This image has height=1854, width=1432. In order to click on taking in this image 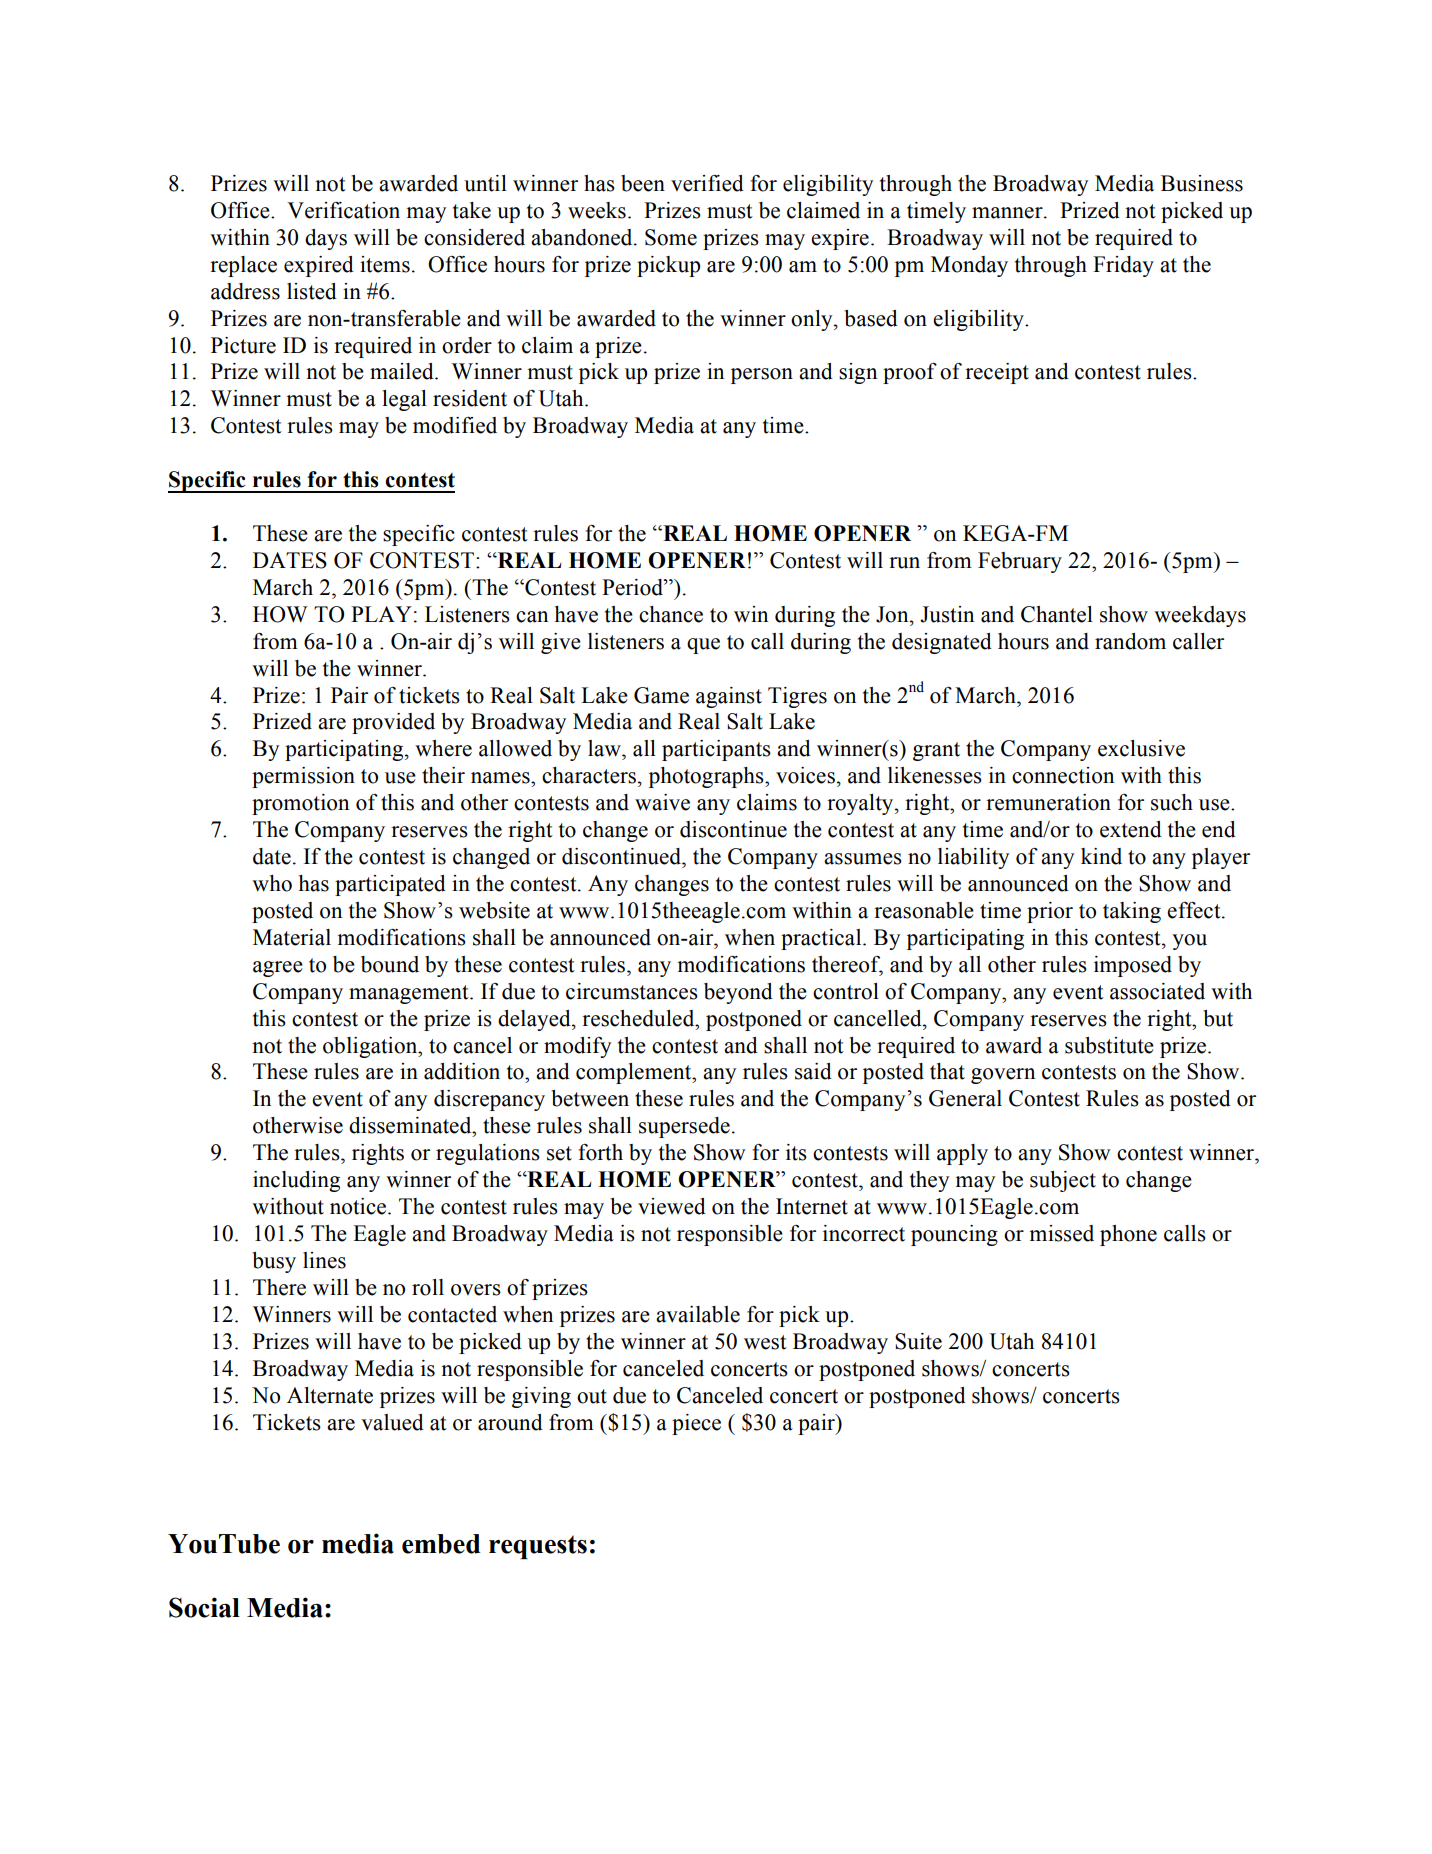, I will do `click(1132, 912)`.
